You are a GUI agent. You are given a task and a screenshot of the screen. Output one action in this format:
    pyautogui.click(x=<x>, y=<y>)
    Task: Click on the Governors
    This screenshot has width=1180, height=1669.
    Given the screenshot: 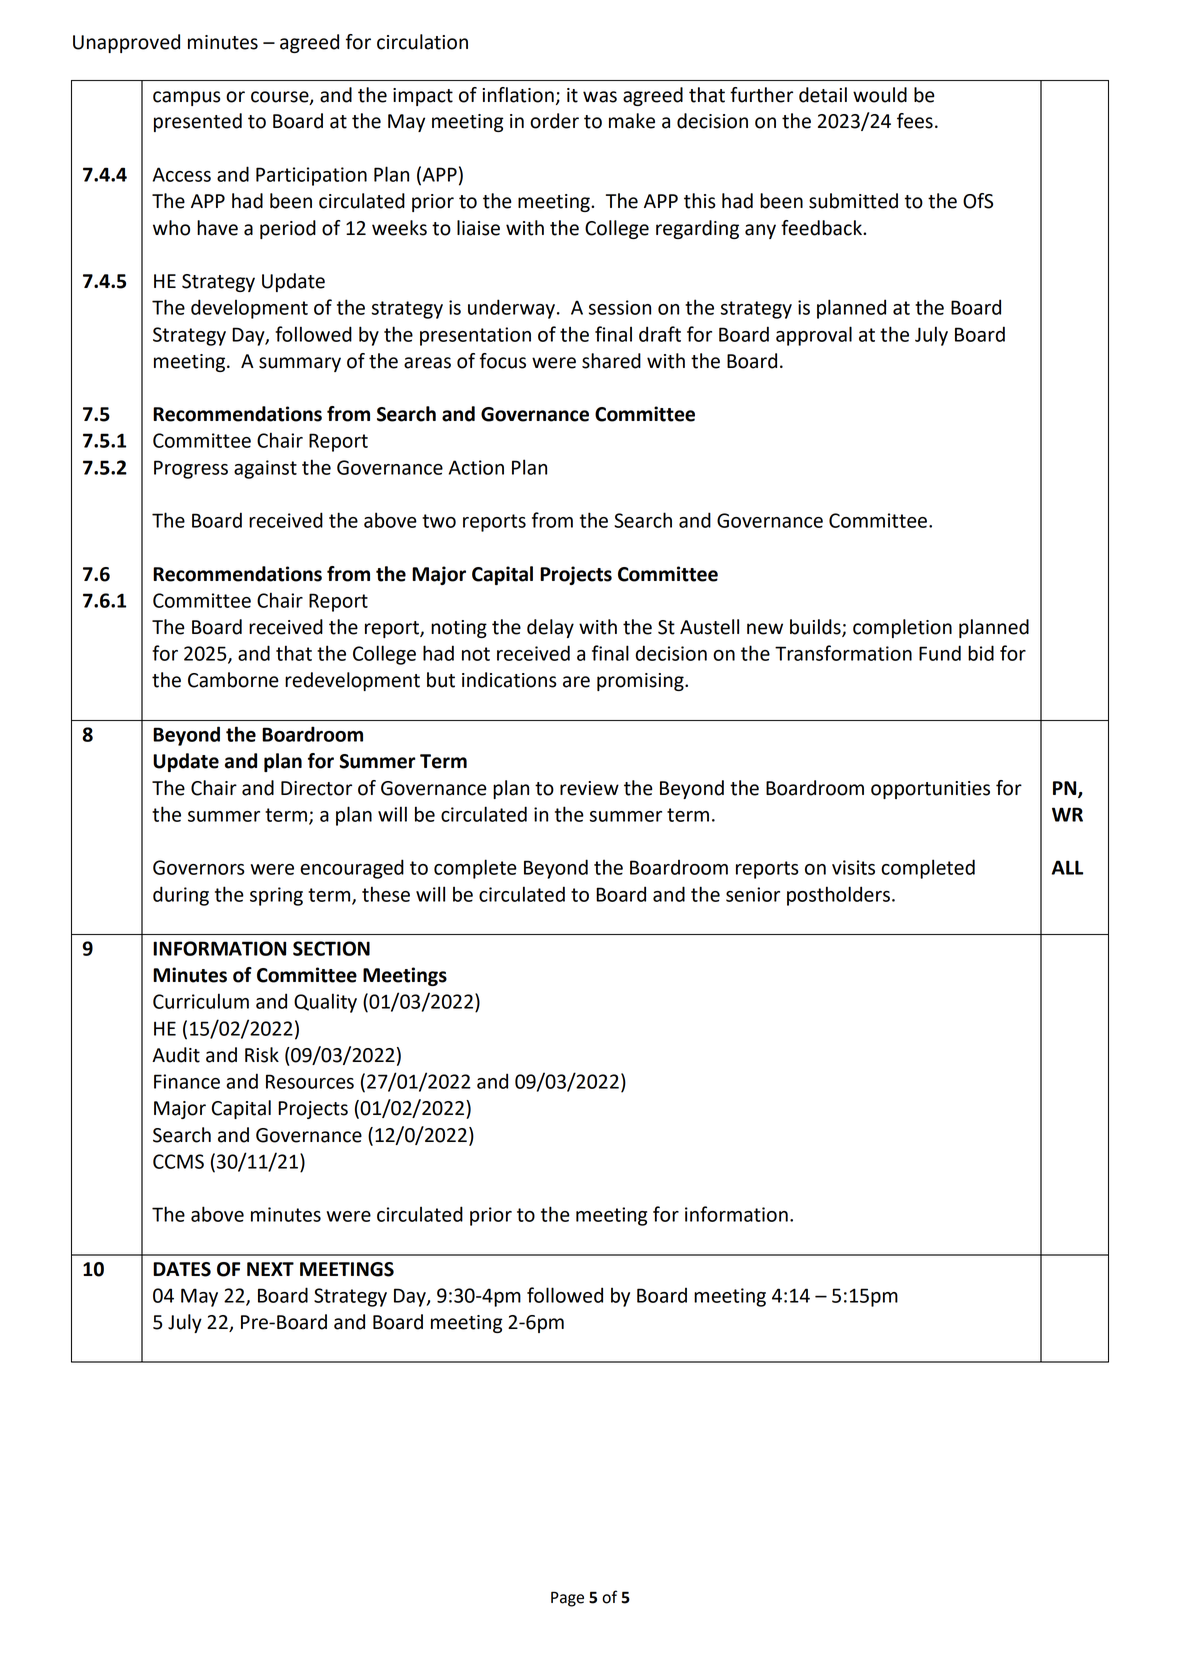 What is the action you would take?
    pyautogui.click(x=199, y=867)
